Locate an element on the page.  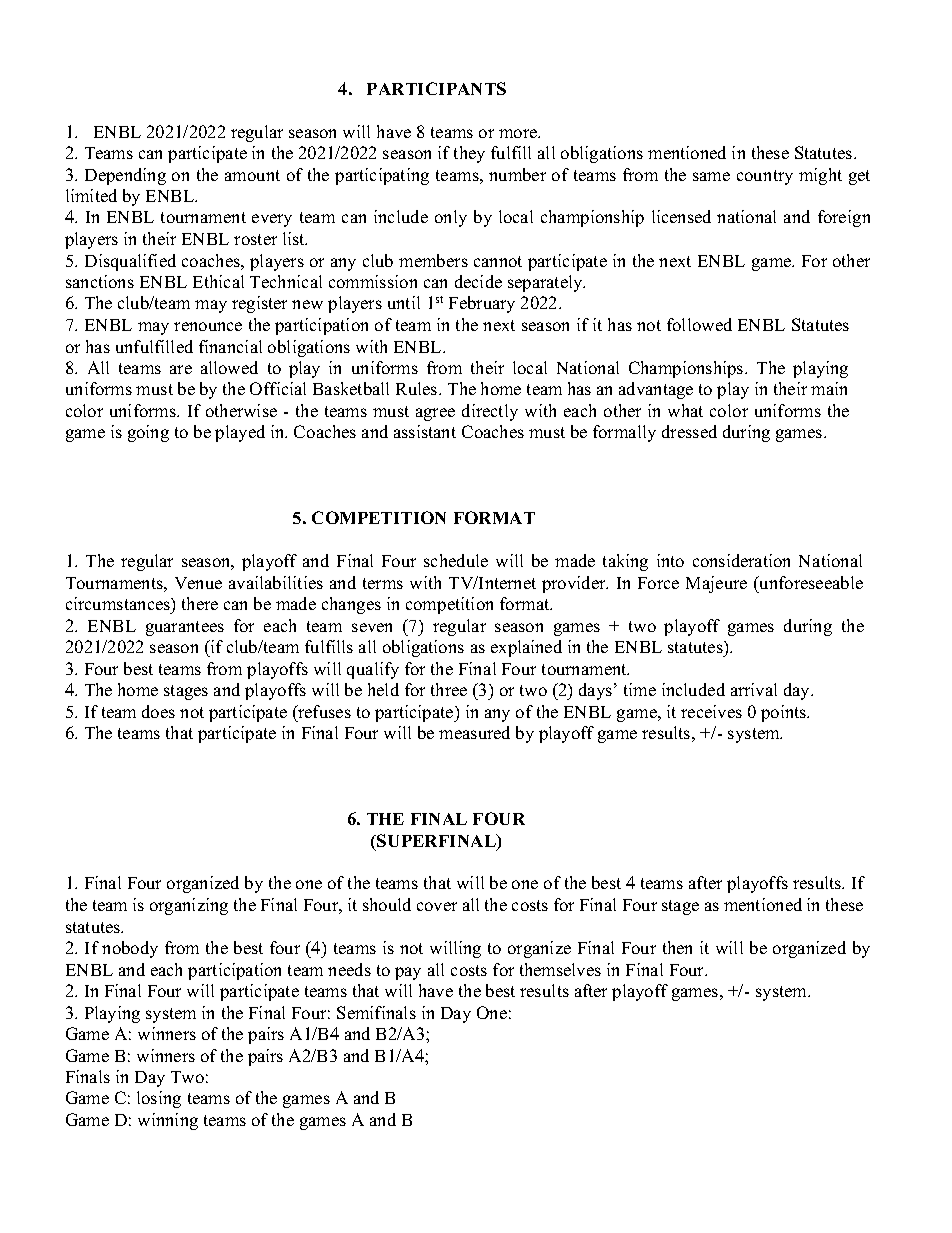
Depending is located at coordinates (125, 176).
